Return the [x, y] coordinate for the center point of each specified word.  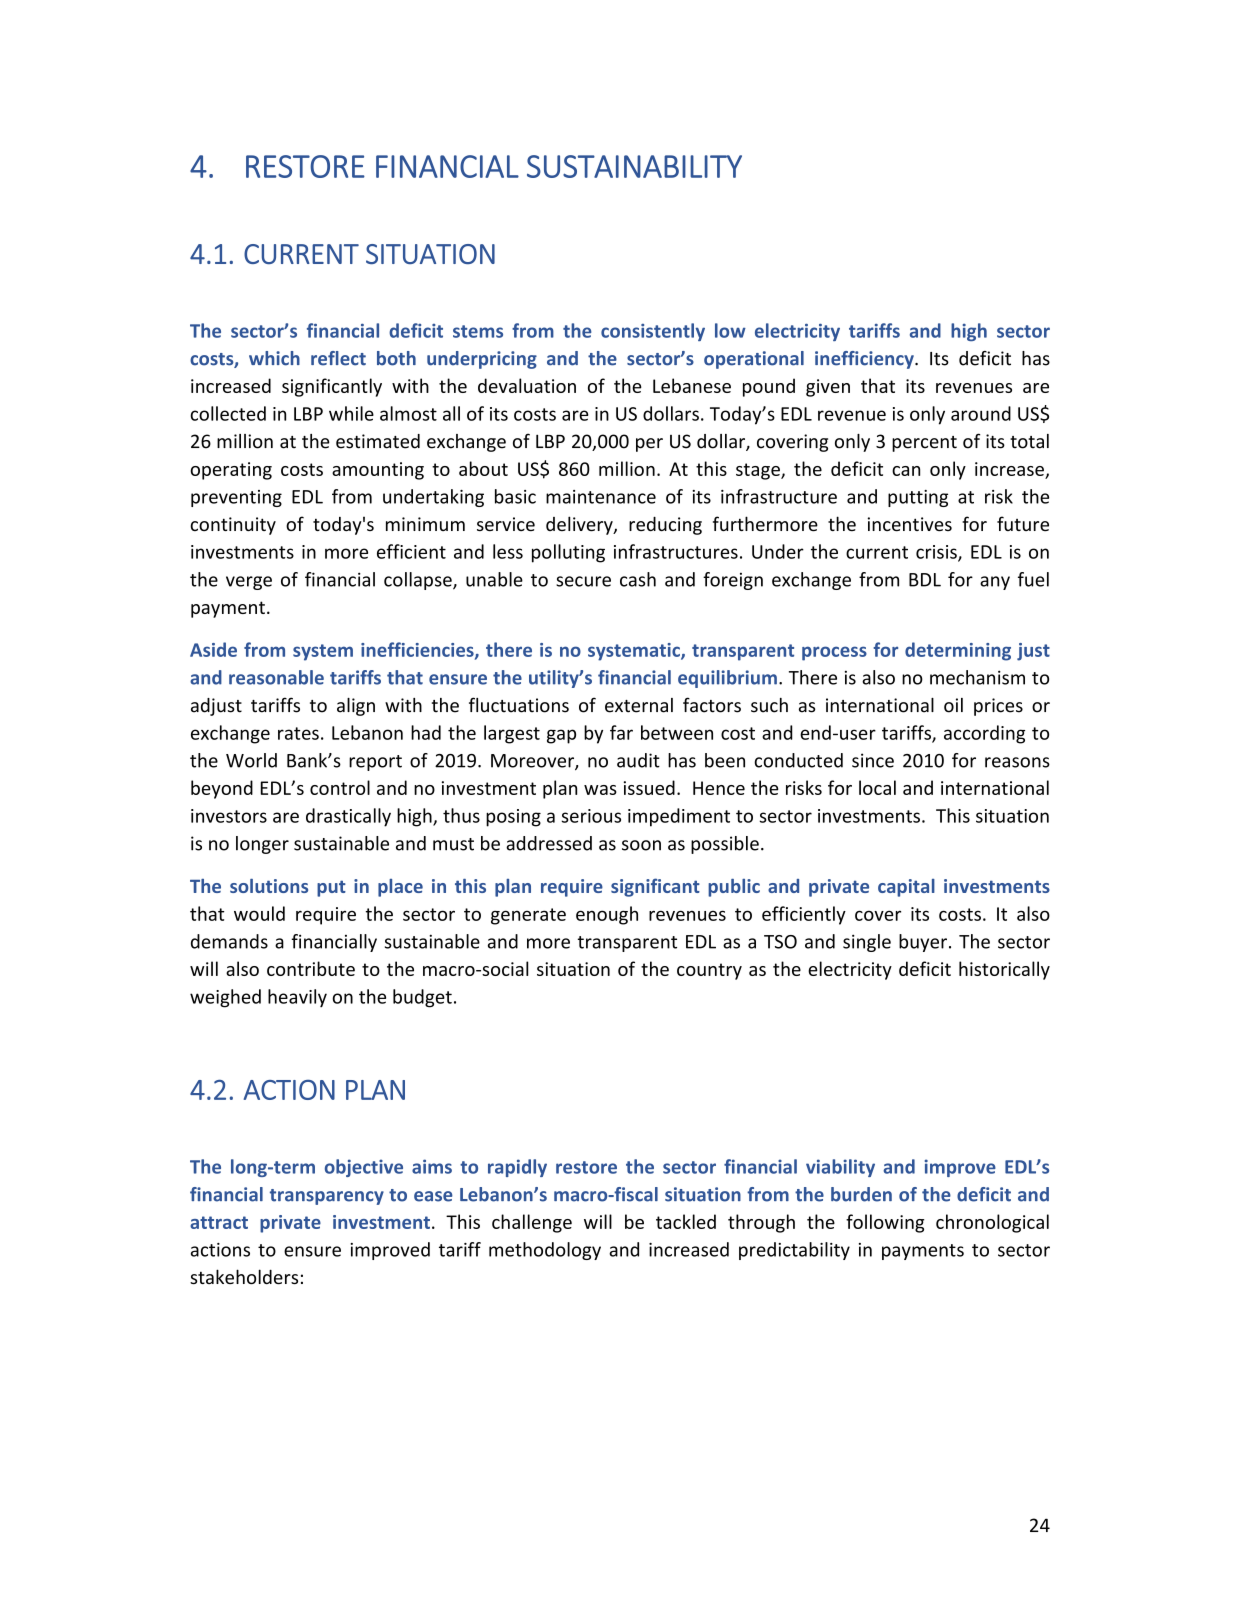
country [709, 971]
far [621, 732]
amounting [378, 471]
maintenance [601, 497]
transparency [327, 1197]
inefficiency [865, 360]
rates [298, 733]
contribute [311, 968]
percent [924, 444]
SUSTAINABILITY [634, 166]
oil [953, 705]
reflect [338, 358]
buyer [923, 943]
